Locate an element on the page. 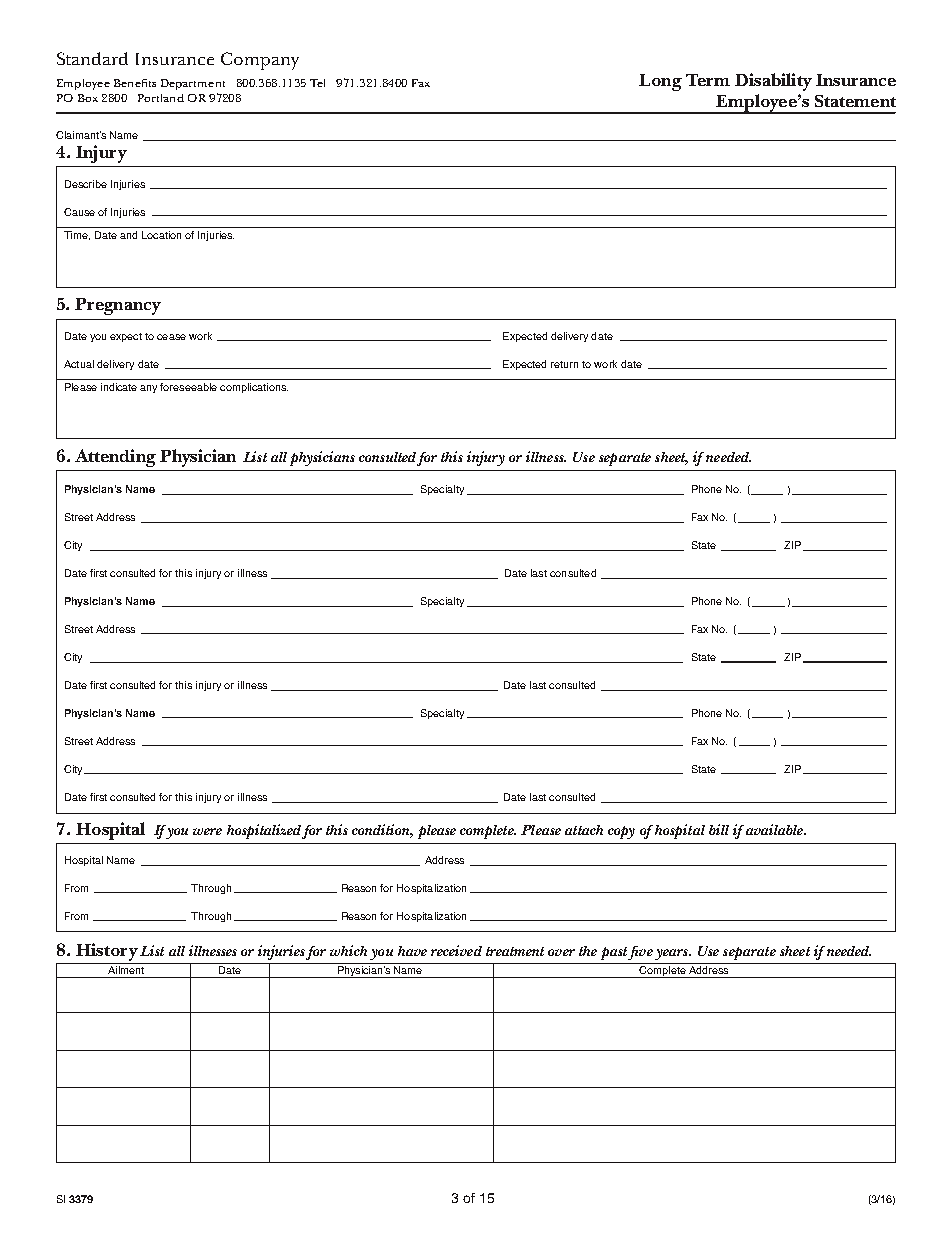  Tel is located at coordinates (317, 83).
